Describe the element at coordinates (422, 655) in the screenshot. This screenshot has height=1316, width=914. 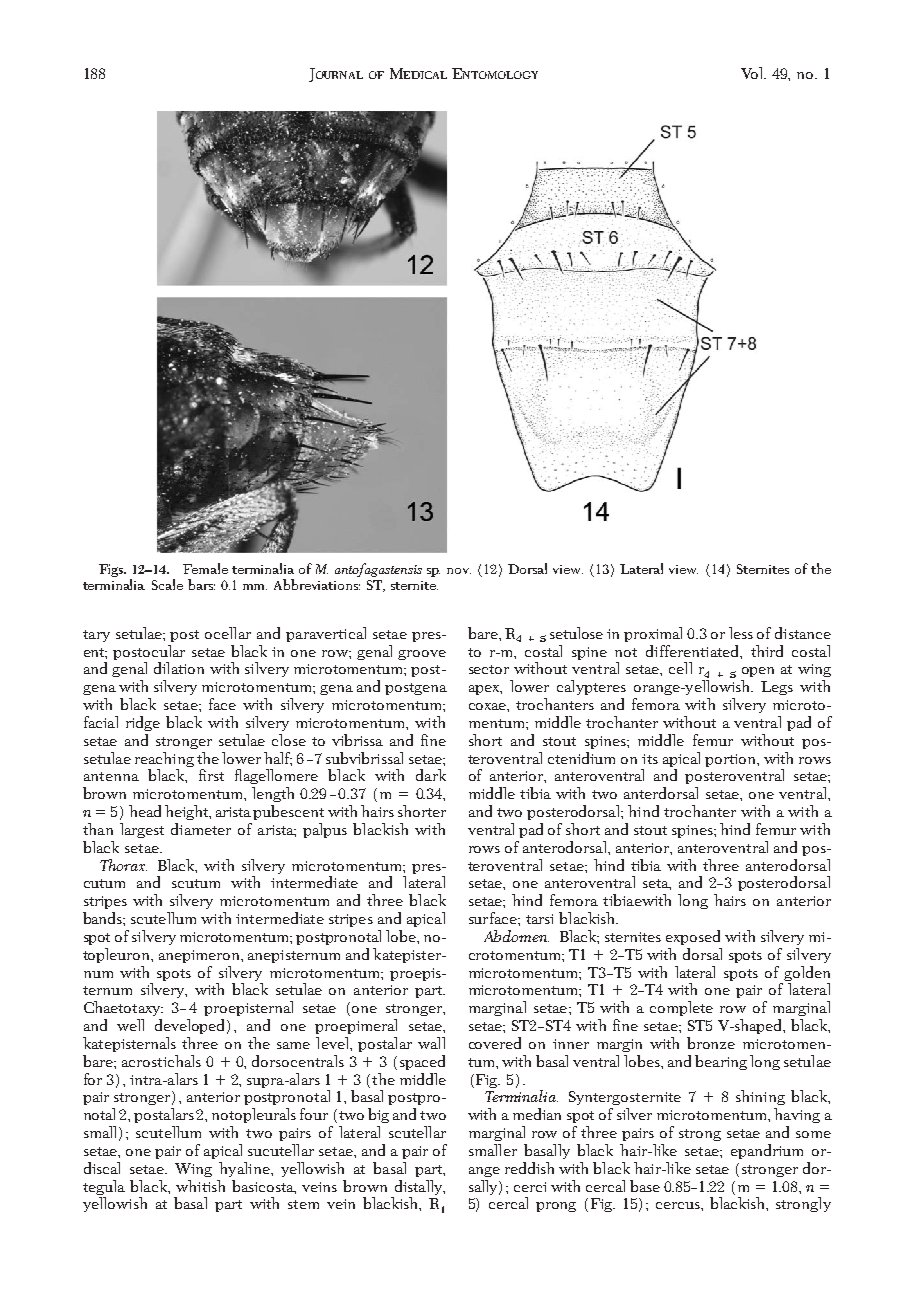
I see `groove` at that location.
